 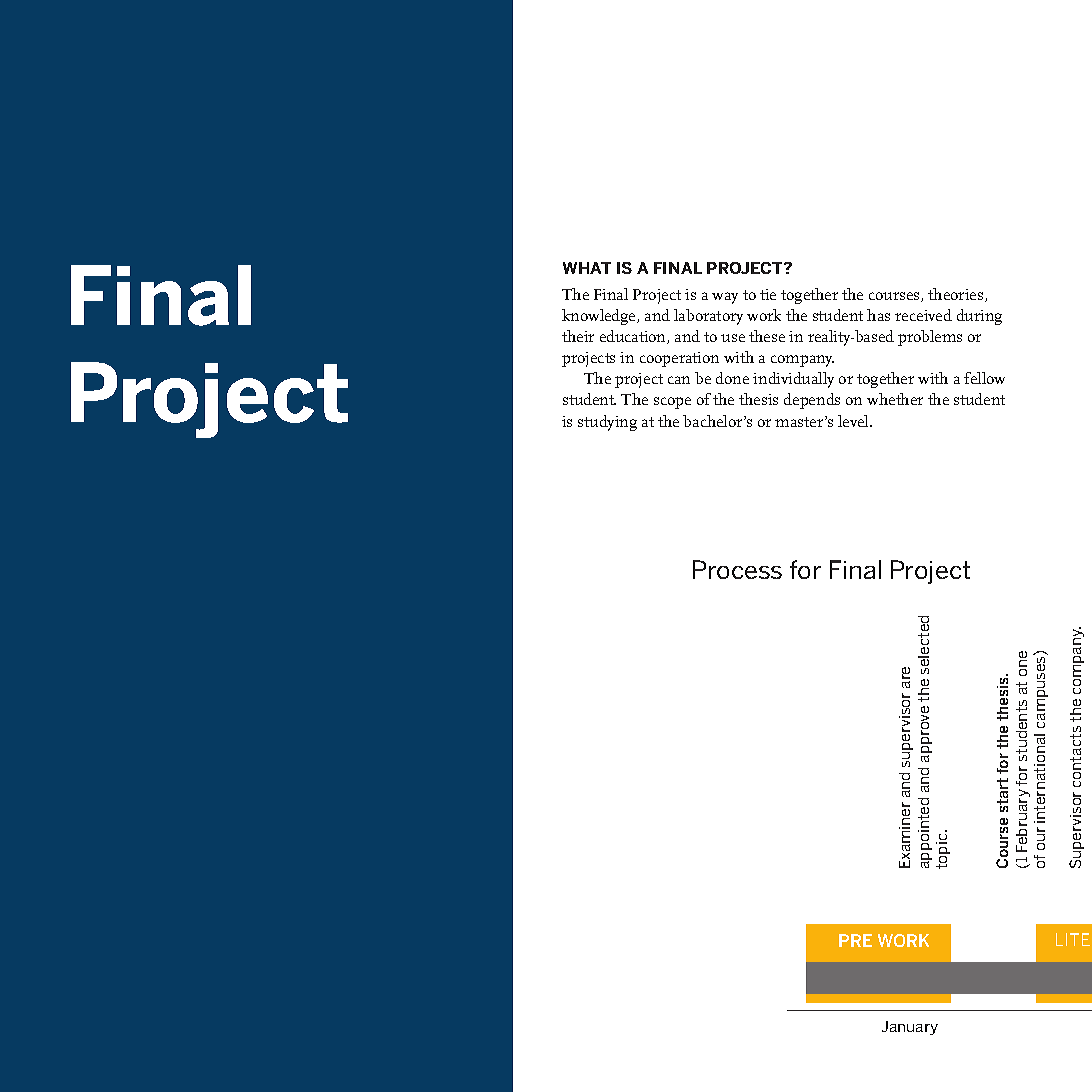 What do you see at coordinates (600, 317) in the screenshot?
I see `knowledge` at bounding box center [600, 317].
